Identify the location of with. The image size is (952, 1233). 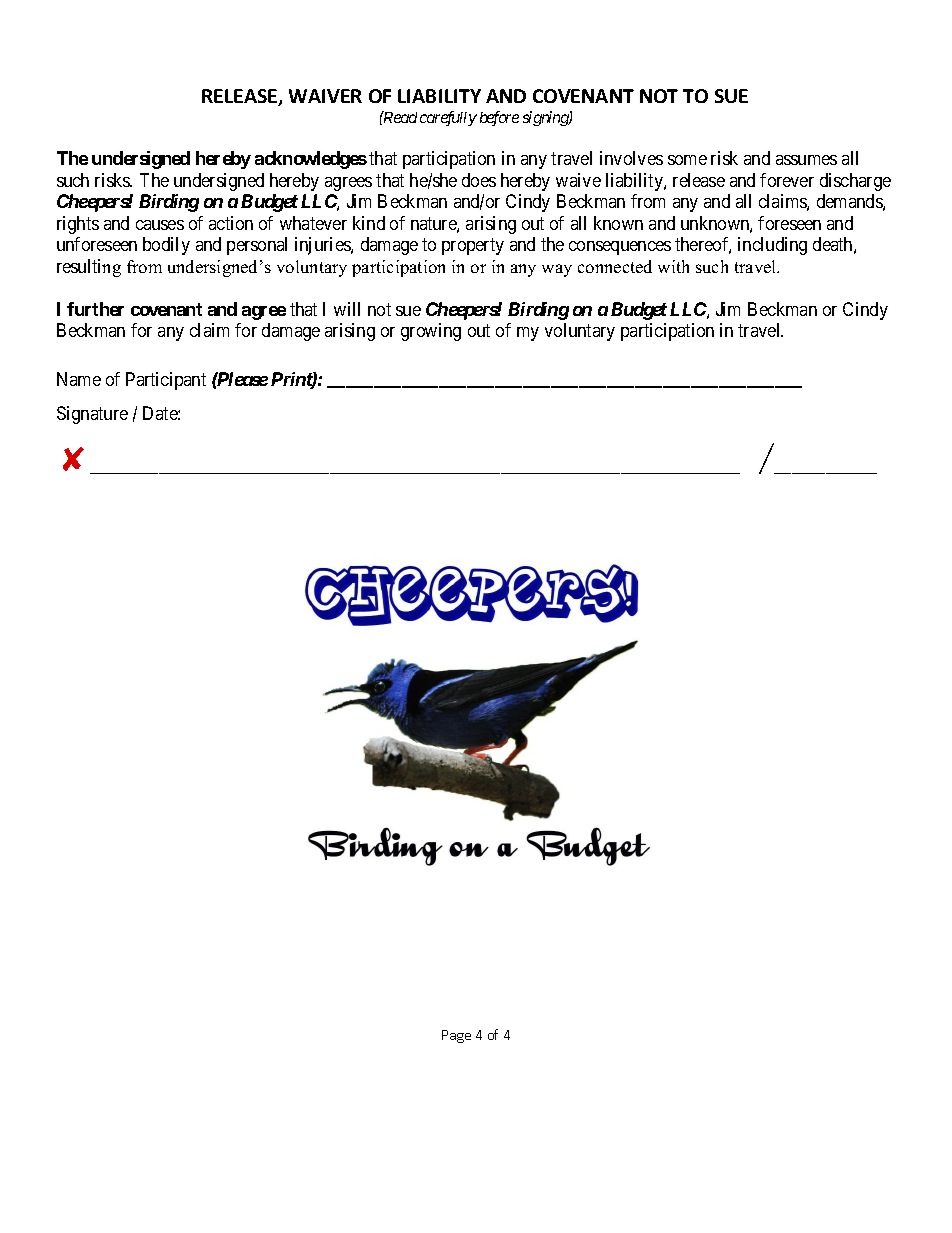
(673, 266).
